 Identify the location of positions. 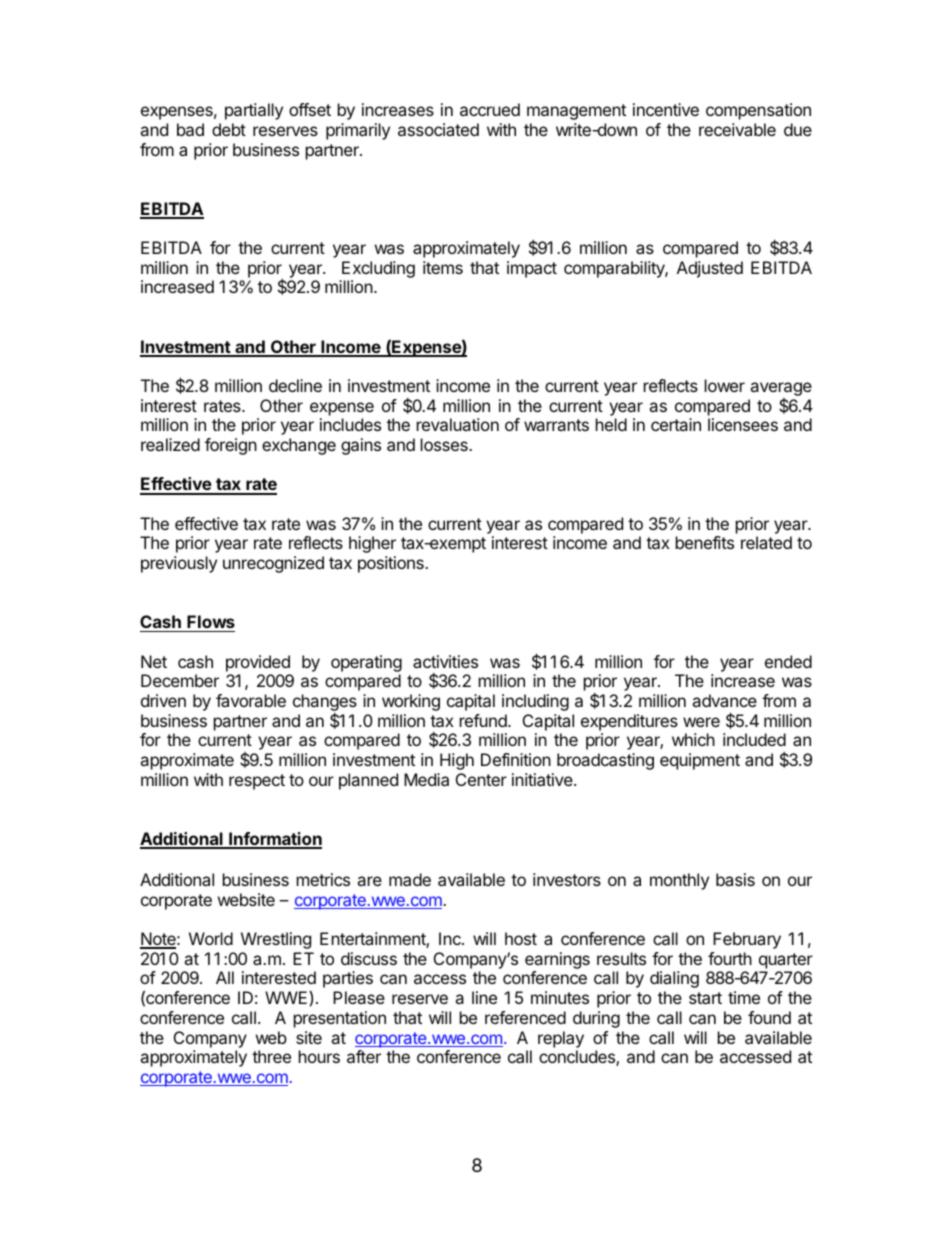
(392, 564).
